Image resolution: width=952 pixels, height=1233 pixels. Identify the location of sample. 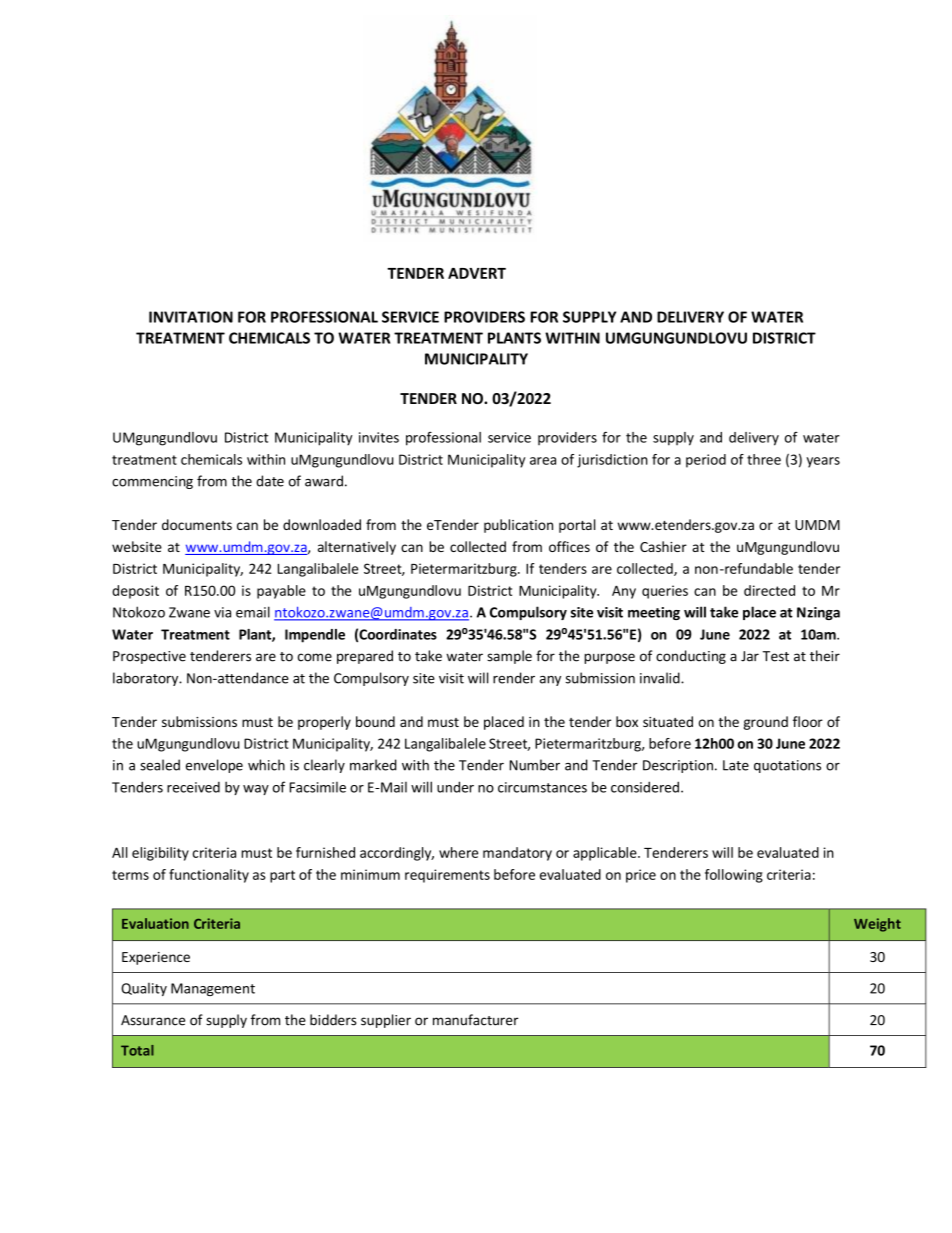
(509, 657).
